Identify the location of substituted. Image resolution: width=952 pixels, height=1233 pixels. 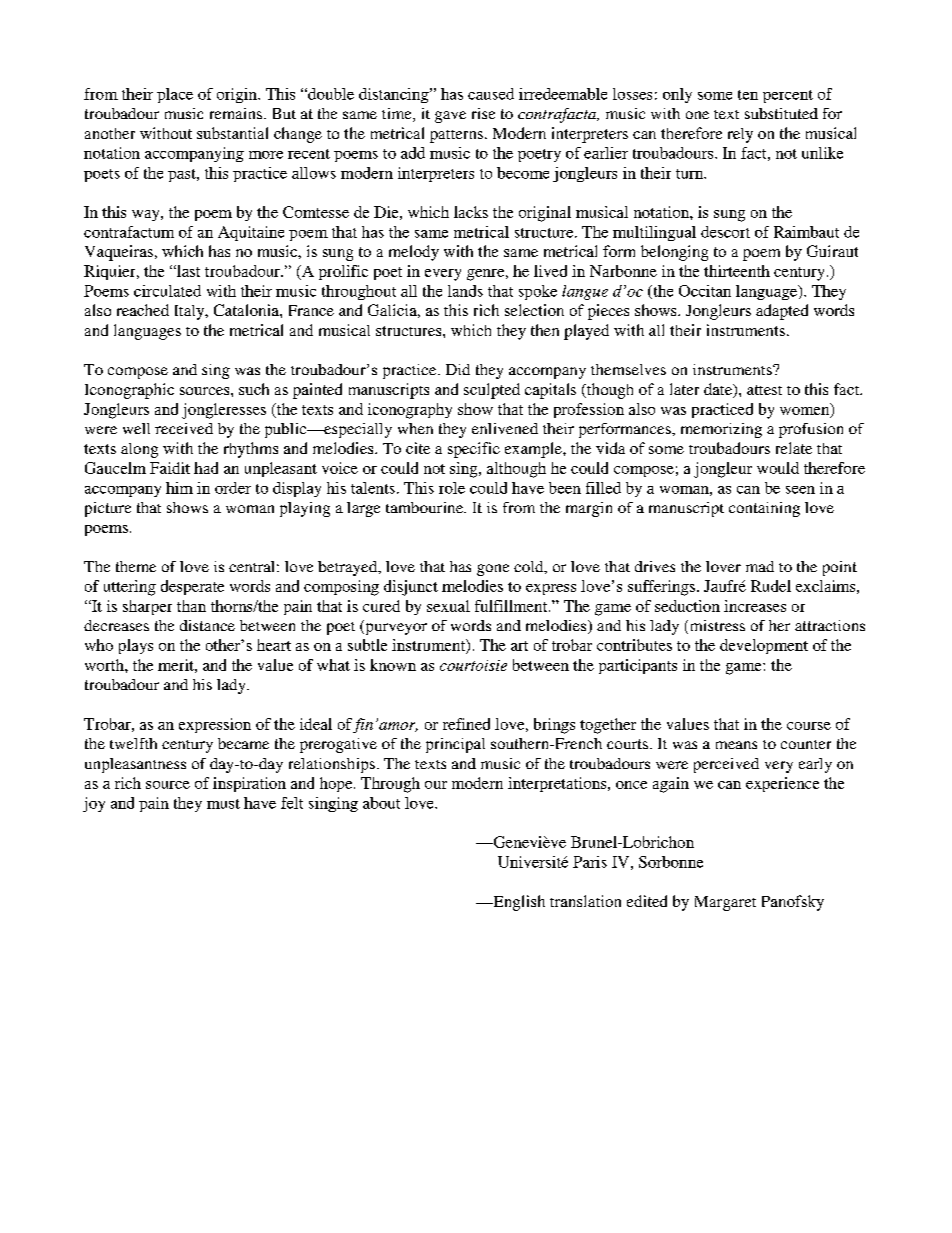
(781, 113).
